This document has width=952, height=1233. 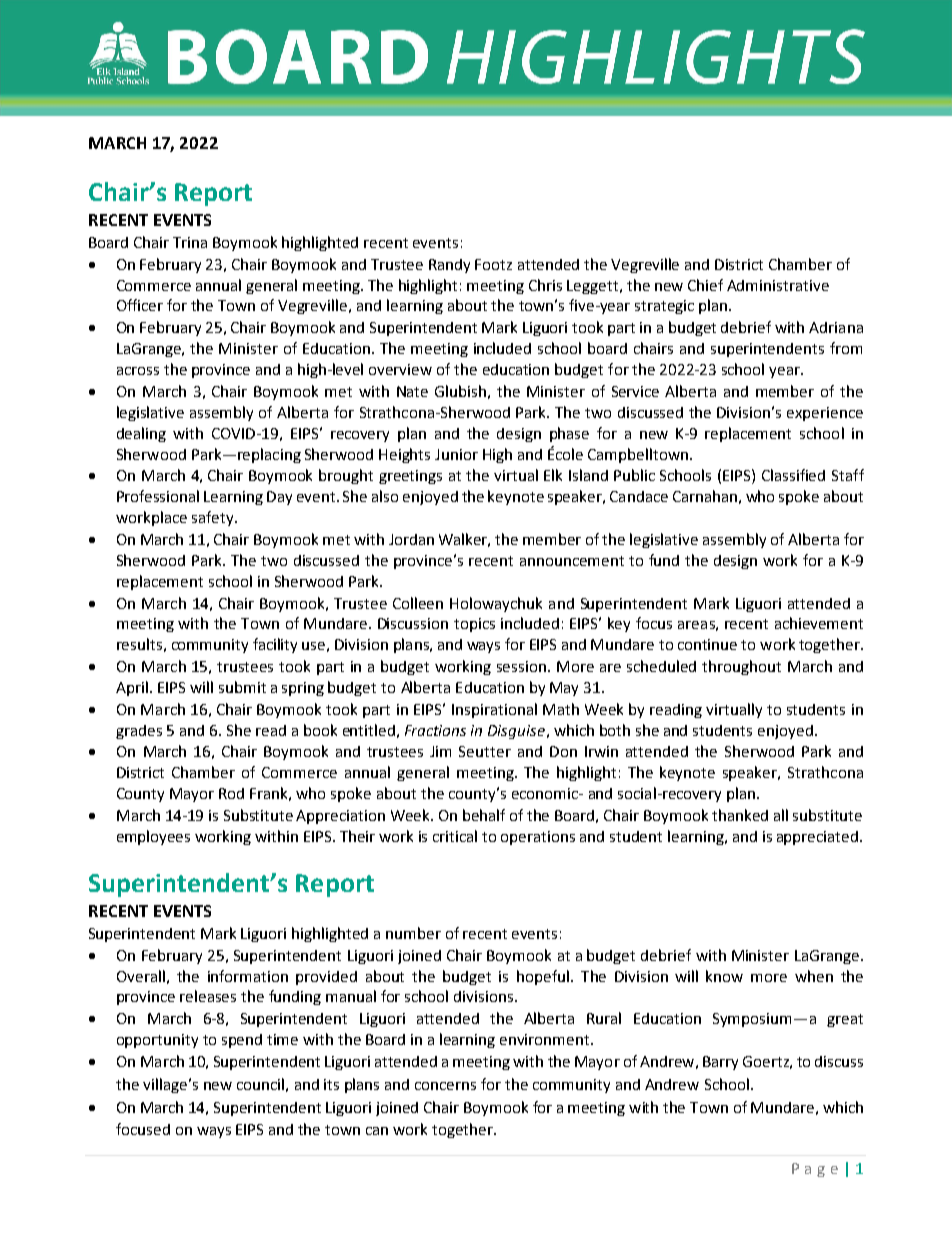 What do you see at coordinates (741, 667) in the document?
I see `throughout` at bounding box center [741, 667].
